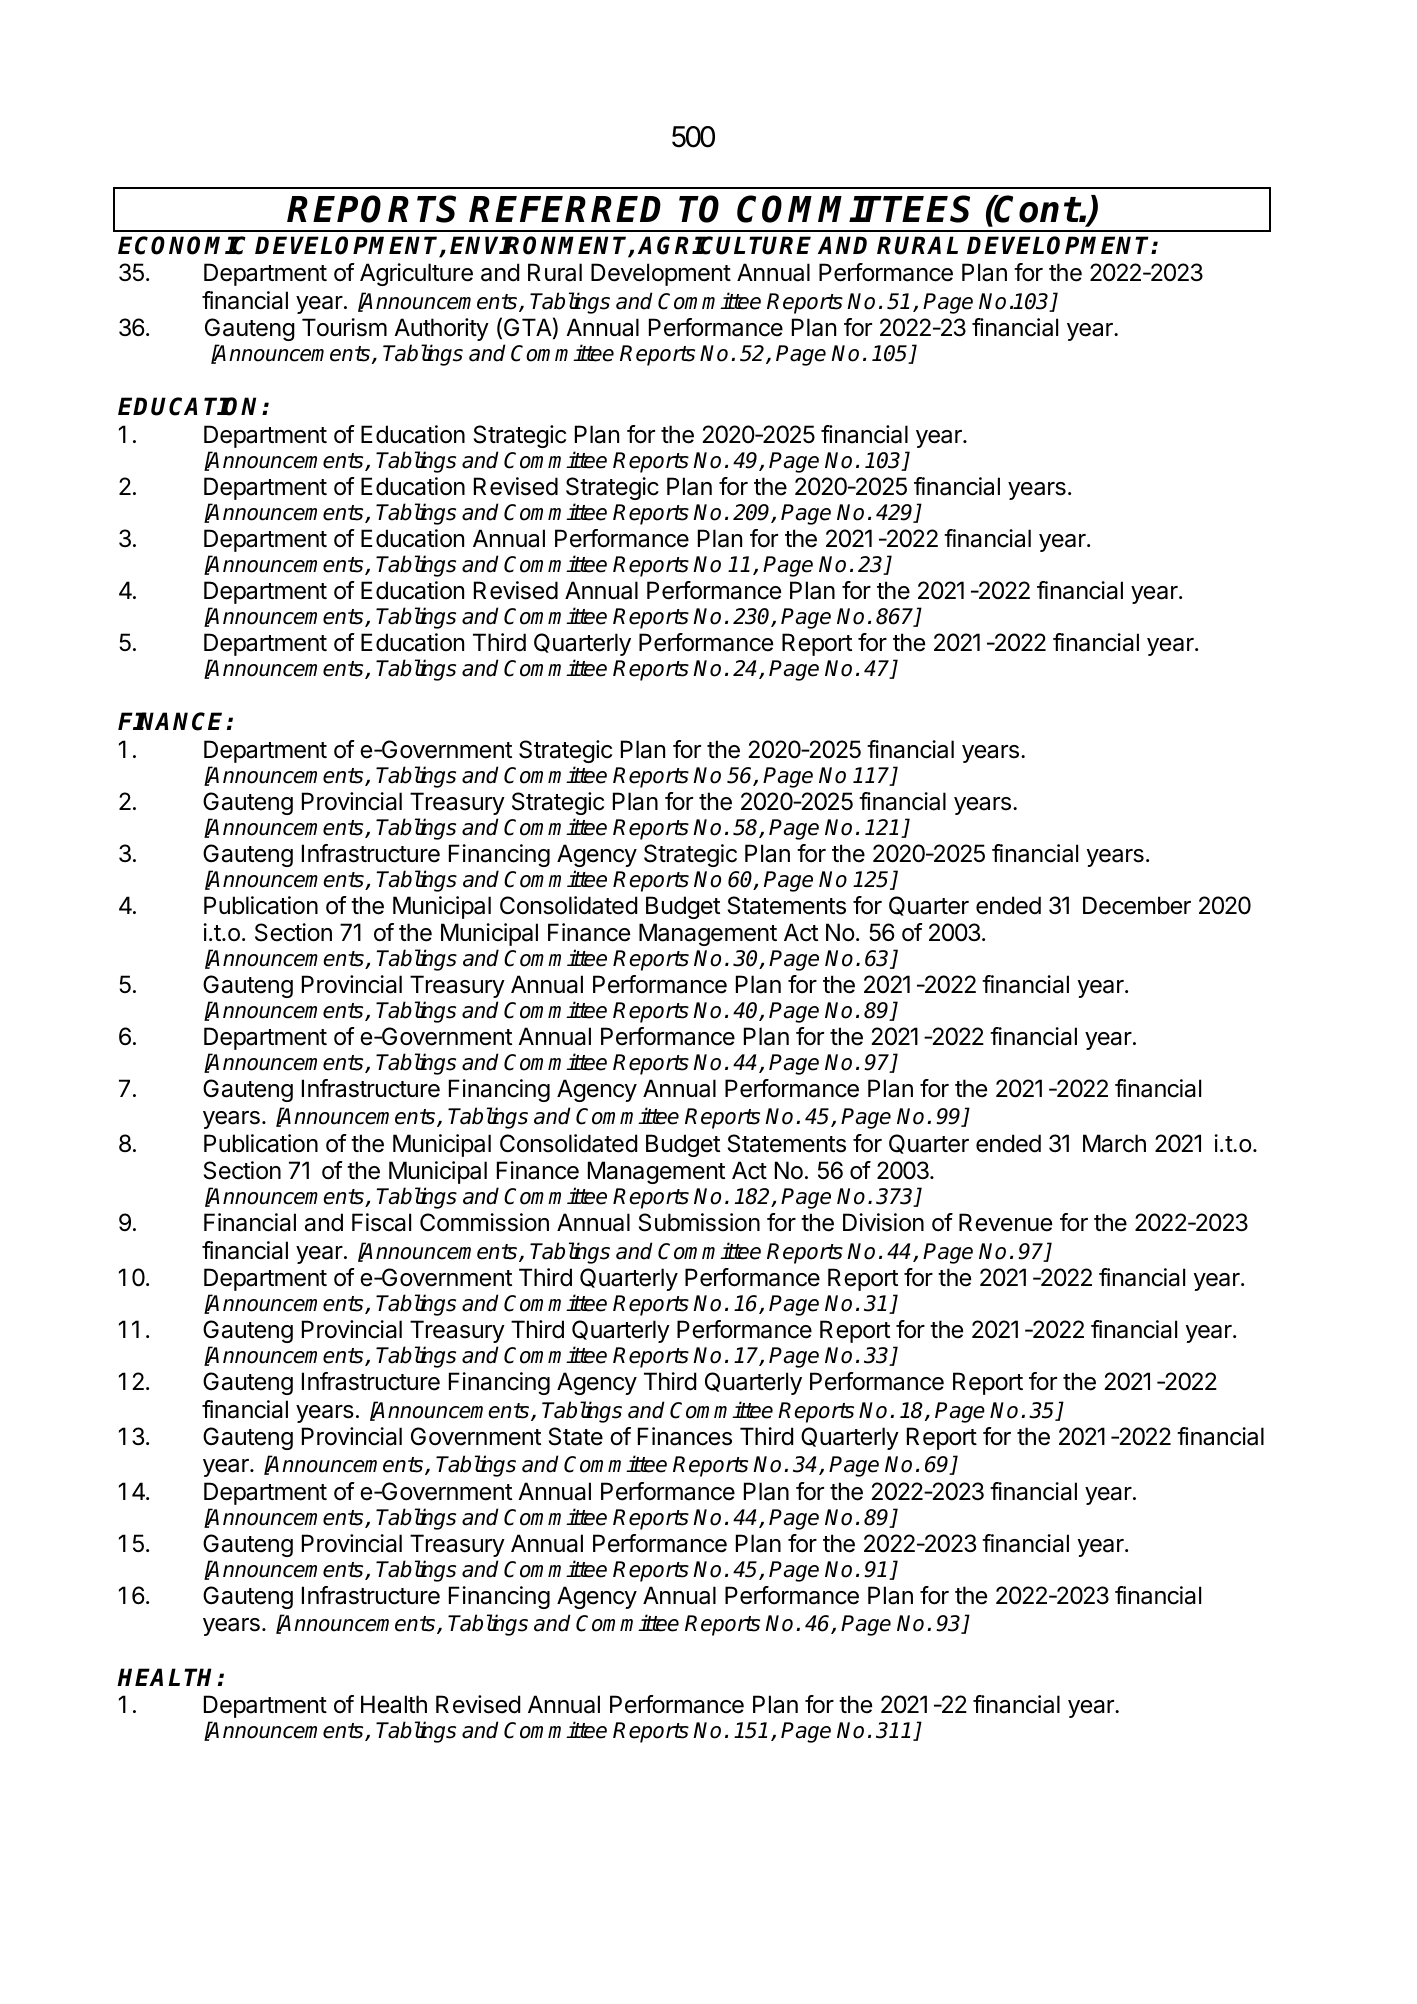 Image resolution: width=1417 pixels, height=2004 pixels. What do you see at coordinates (1005, 1222) in the screenshot?
I see `Revenue` at bounding box center [1005, 1222].
